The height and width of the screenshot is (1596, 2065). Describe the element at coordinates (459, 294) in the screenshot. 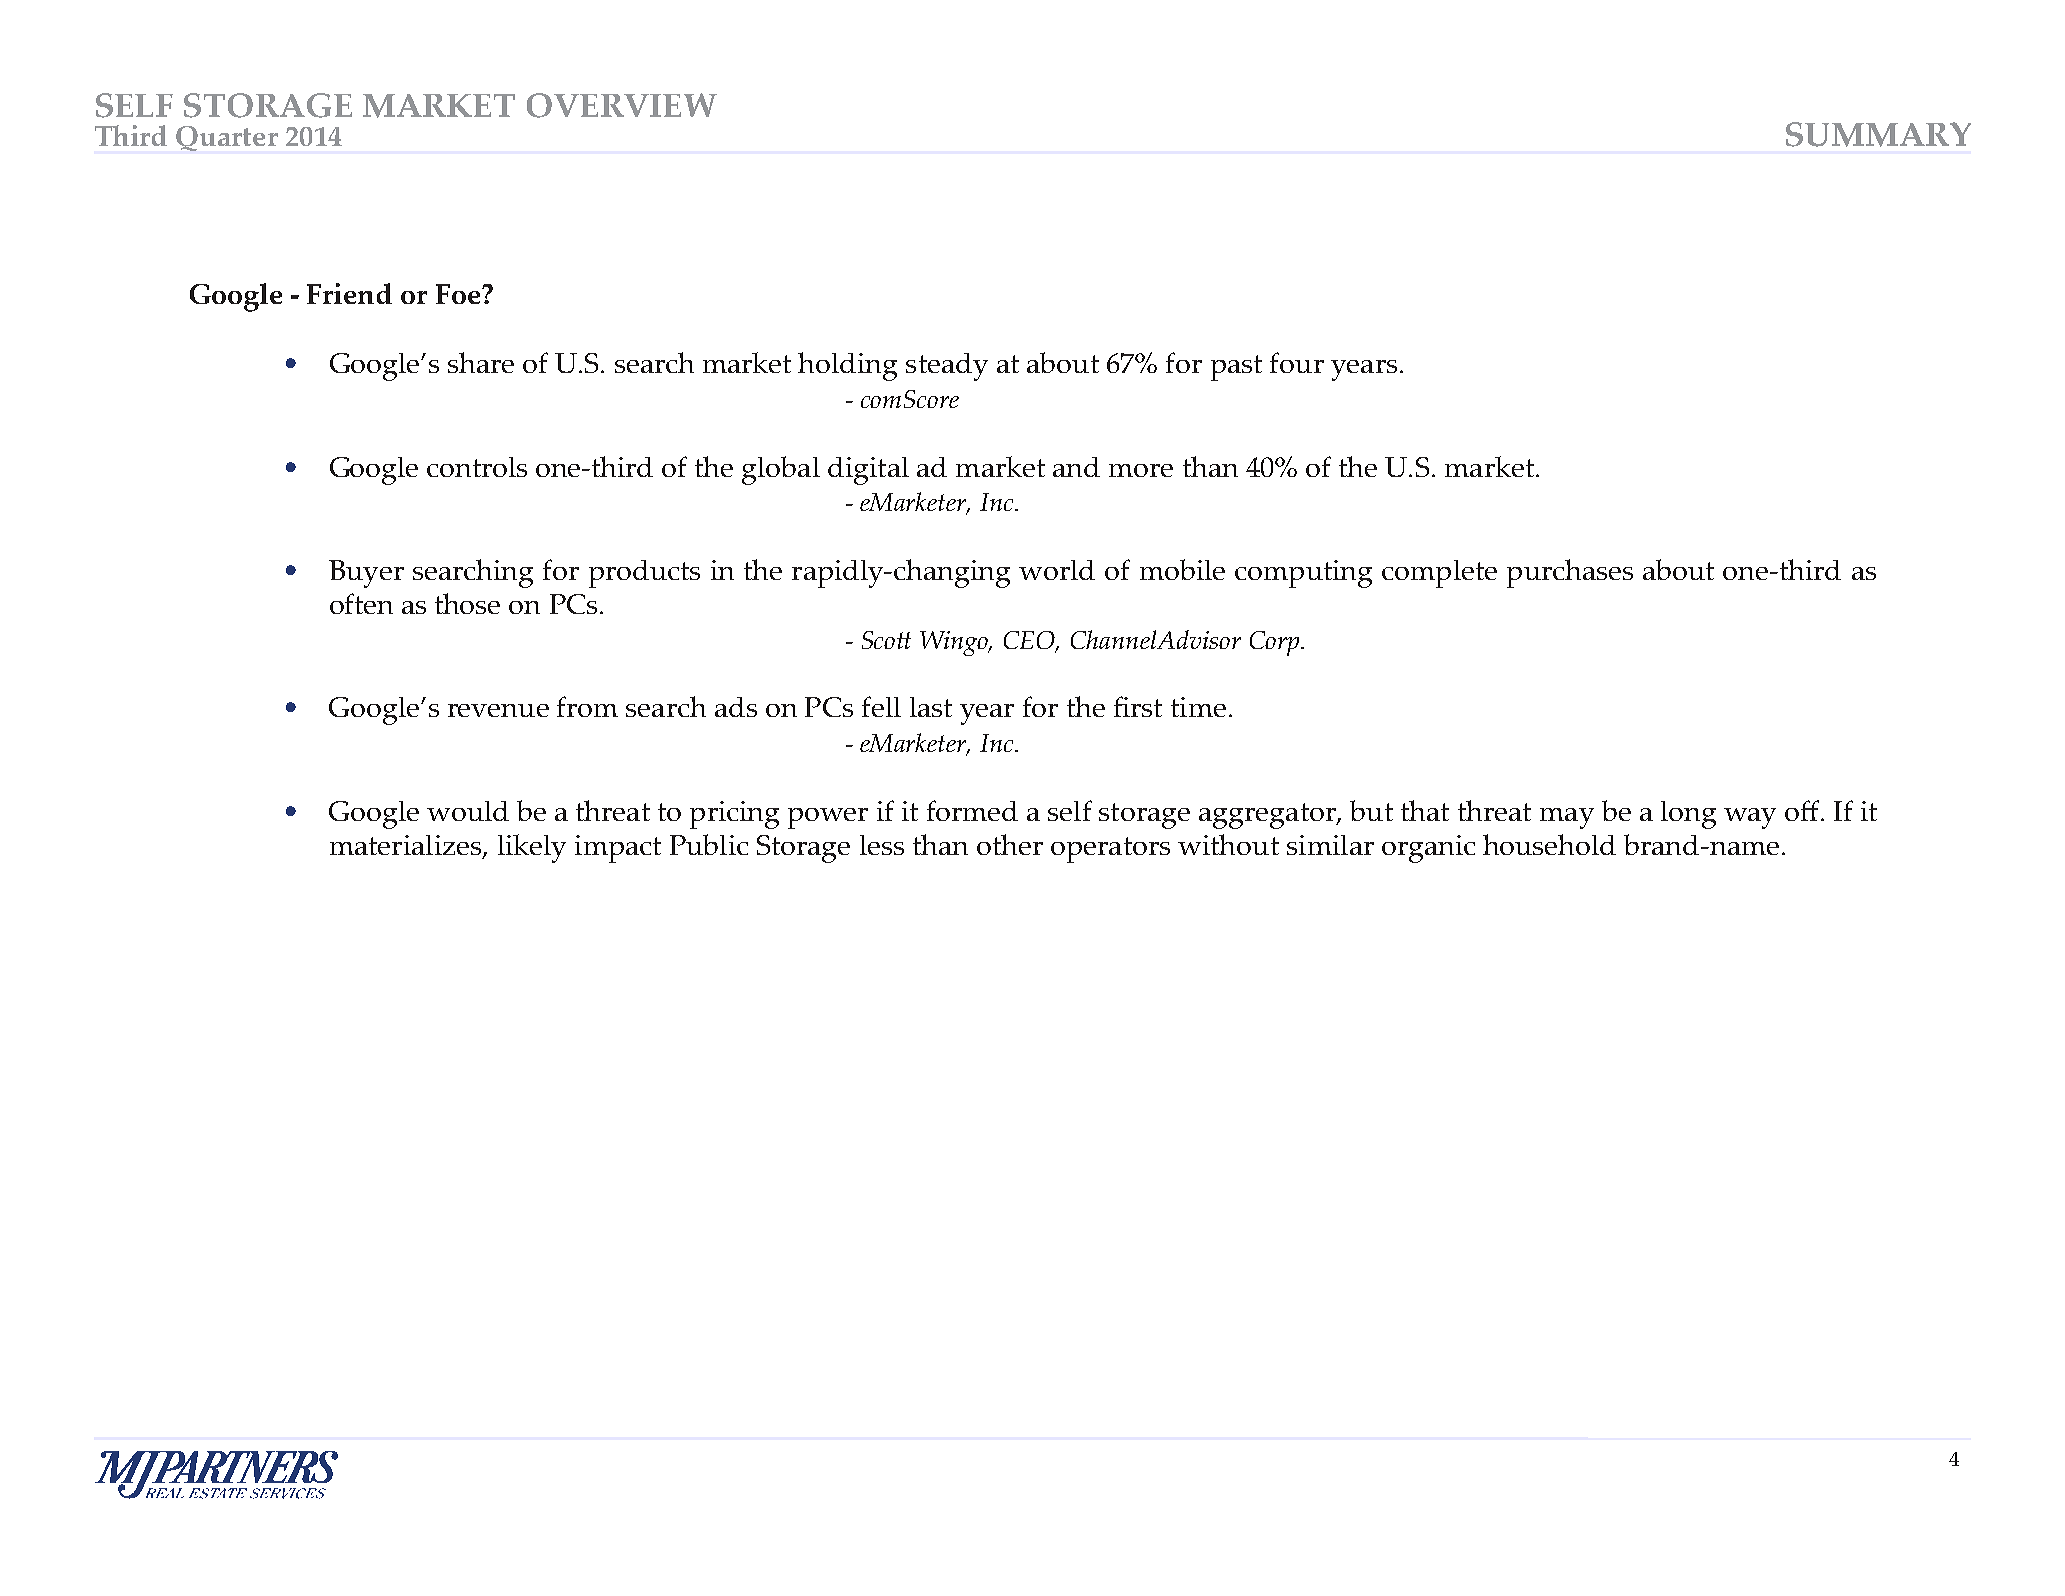

I see `Foe` at that location.
